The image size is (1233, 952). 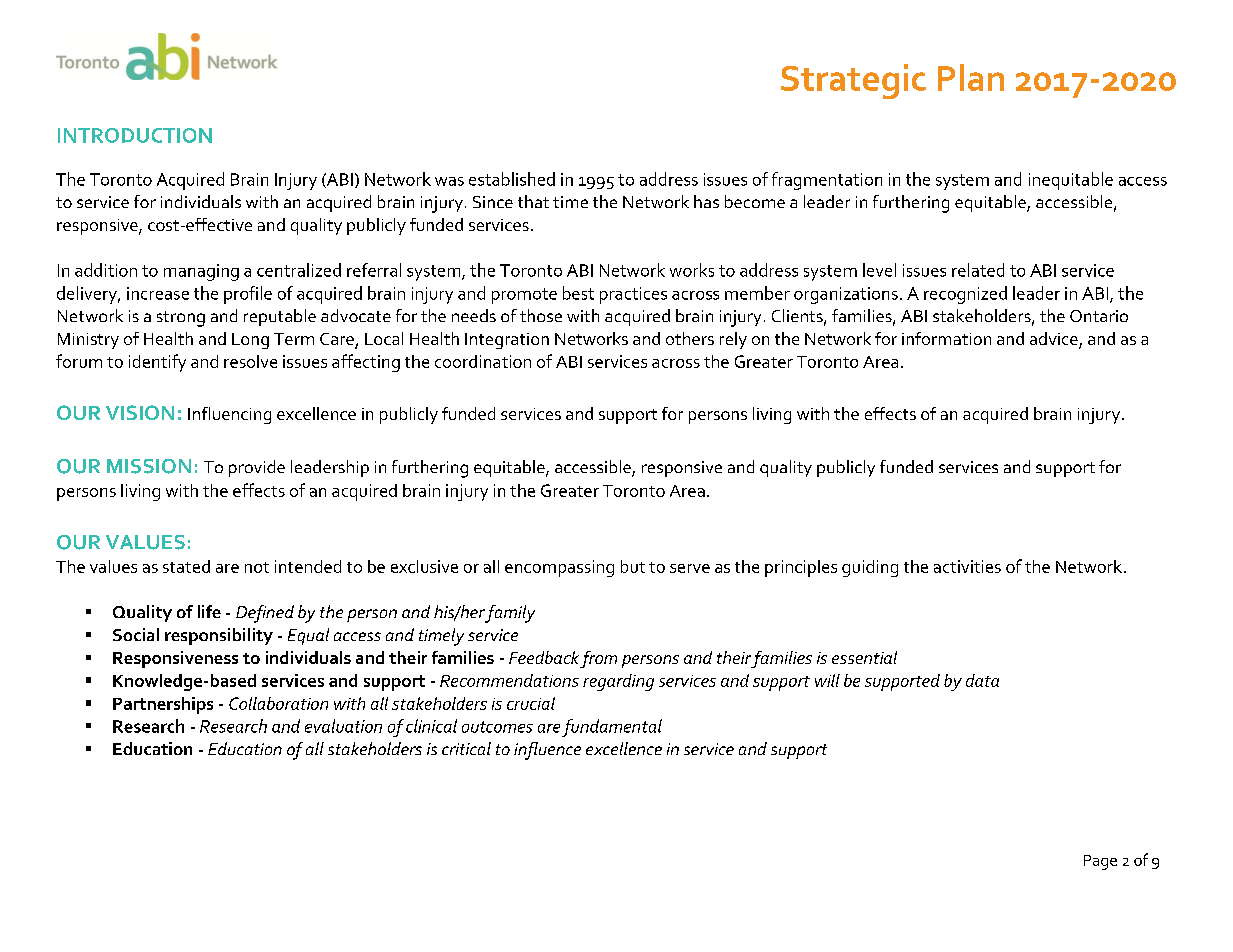 I want to click on established, so click(x=512, y=179).
